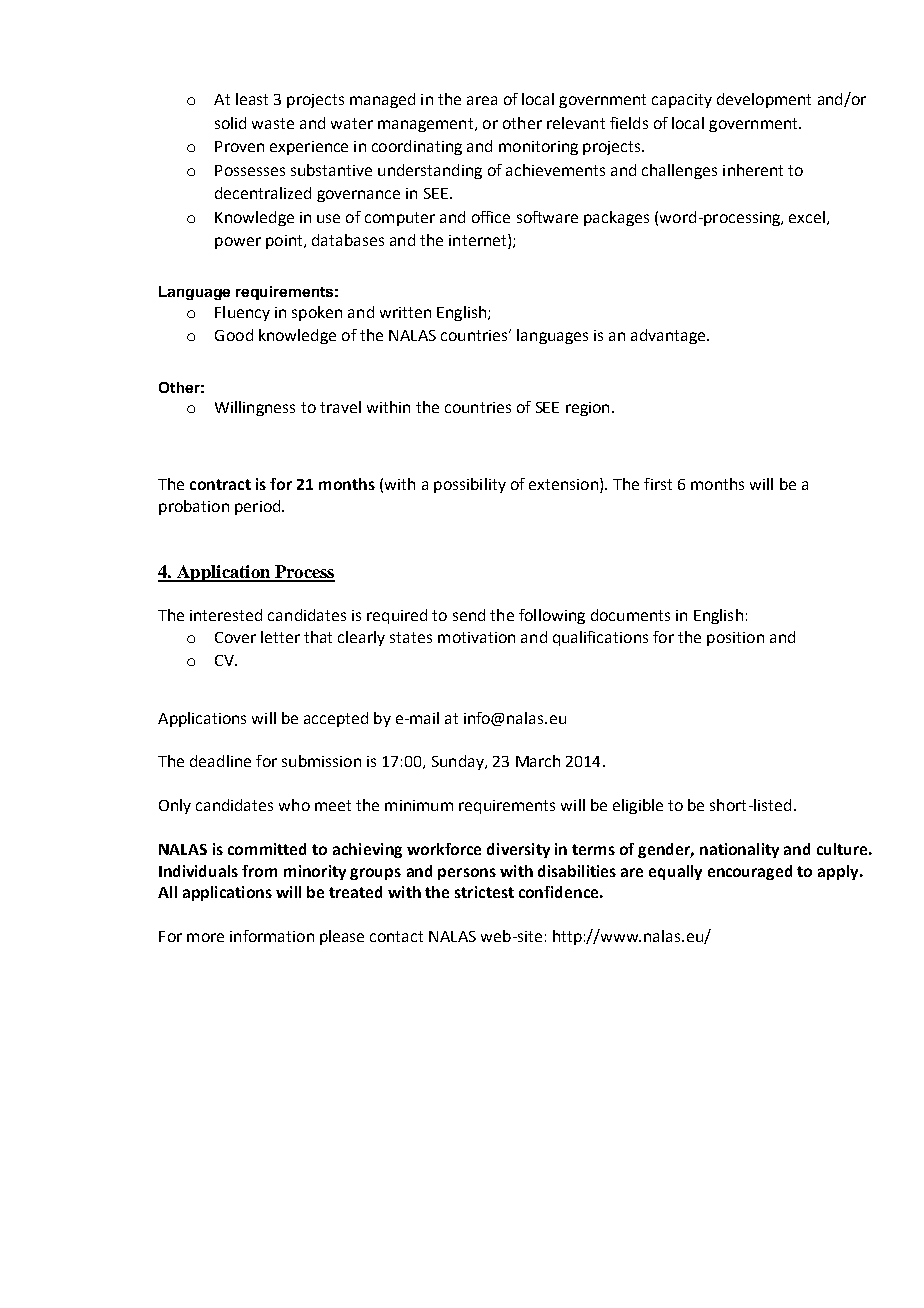 The height and width of the image is (1308, 924). I want to click on encouraged, so click(750, 872).
